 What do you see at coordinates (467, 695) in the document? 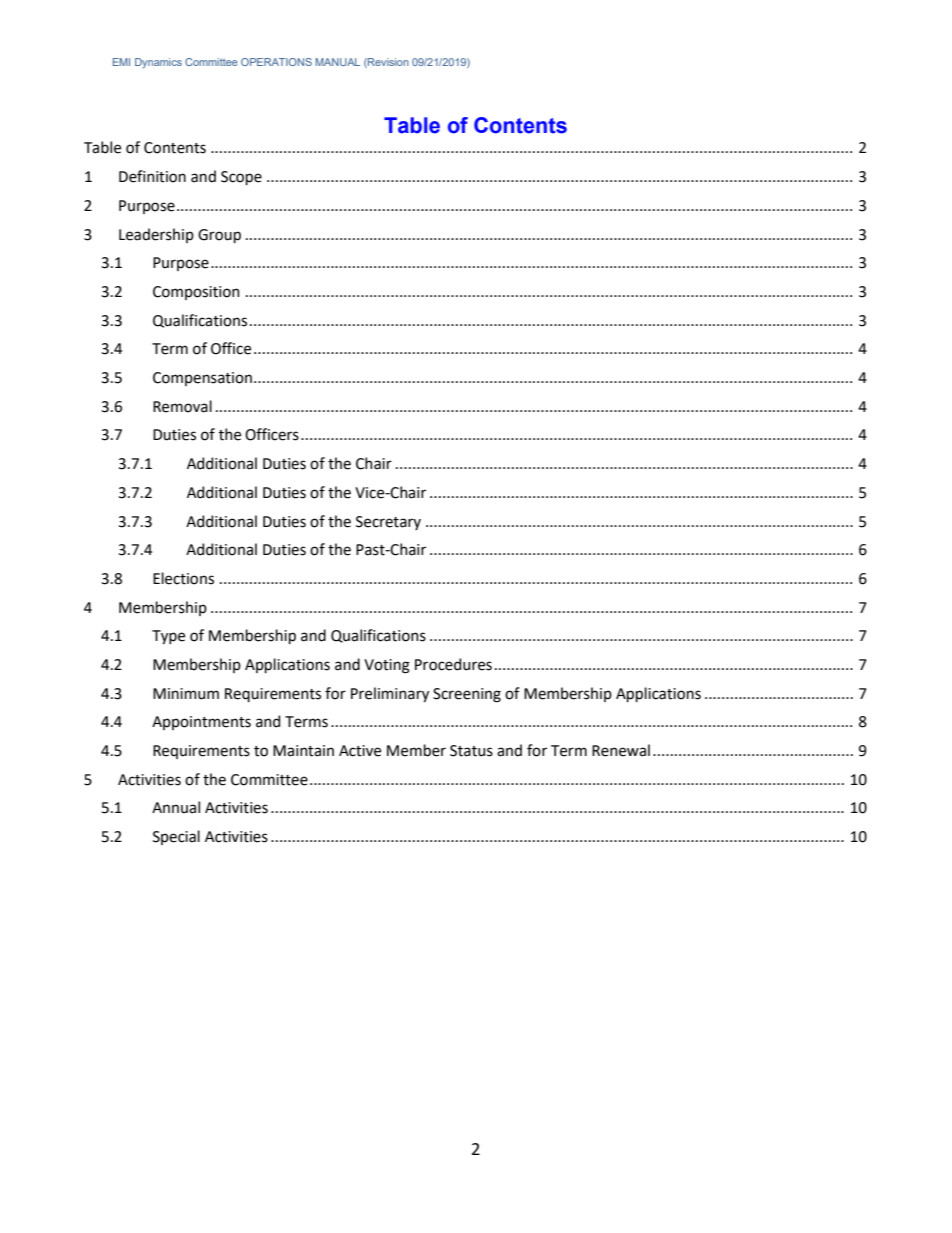
I see `Screening` at bounding box center [467, 695].
